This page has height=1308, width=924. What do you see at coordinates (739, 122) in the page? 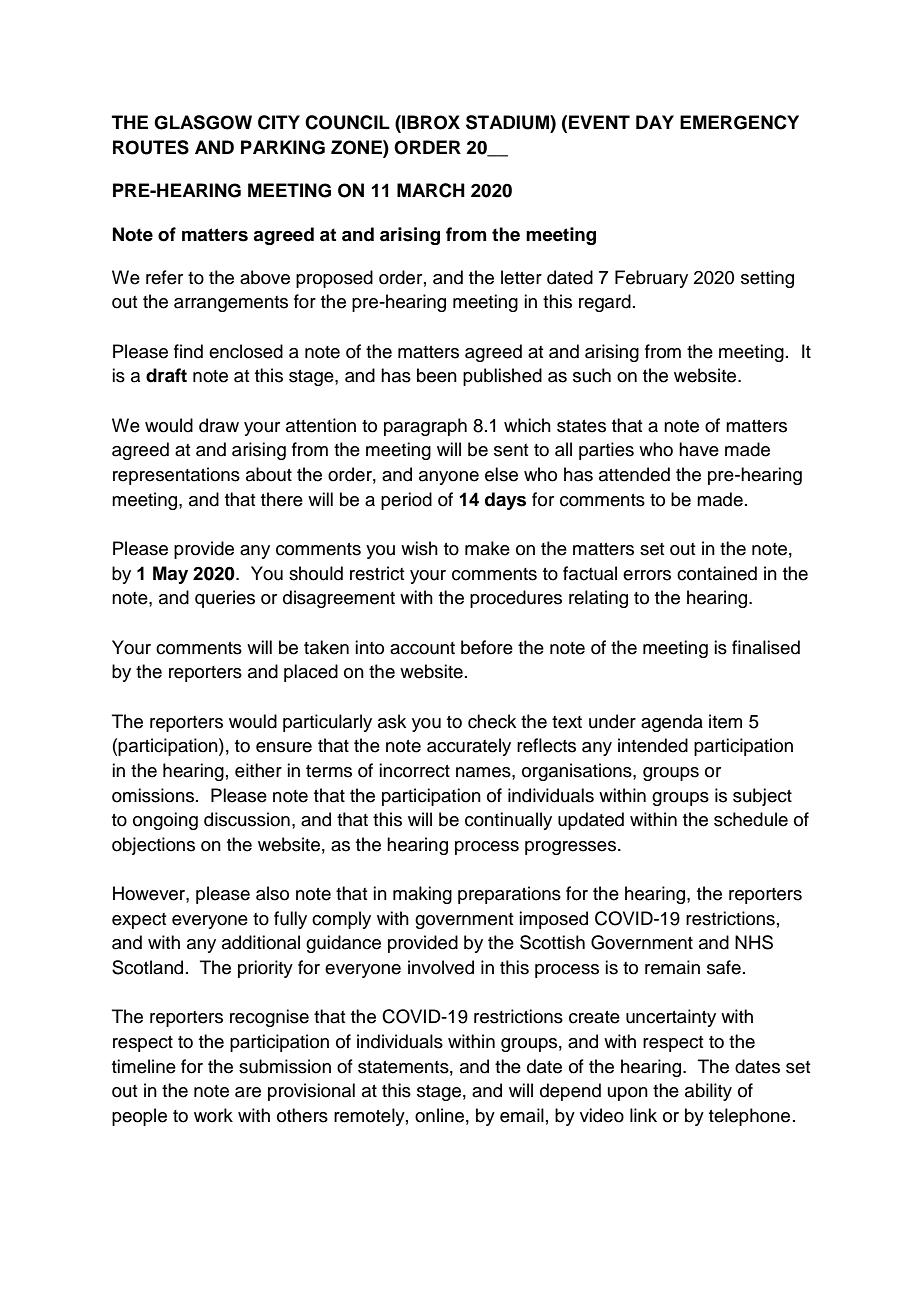
I see `EMERGENCY` at bounding box center [739, 122].
